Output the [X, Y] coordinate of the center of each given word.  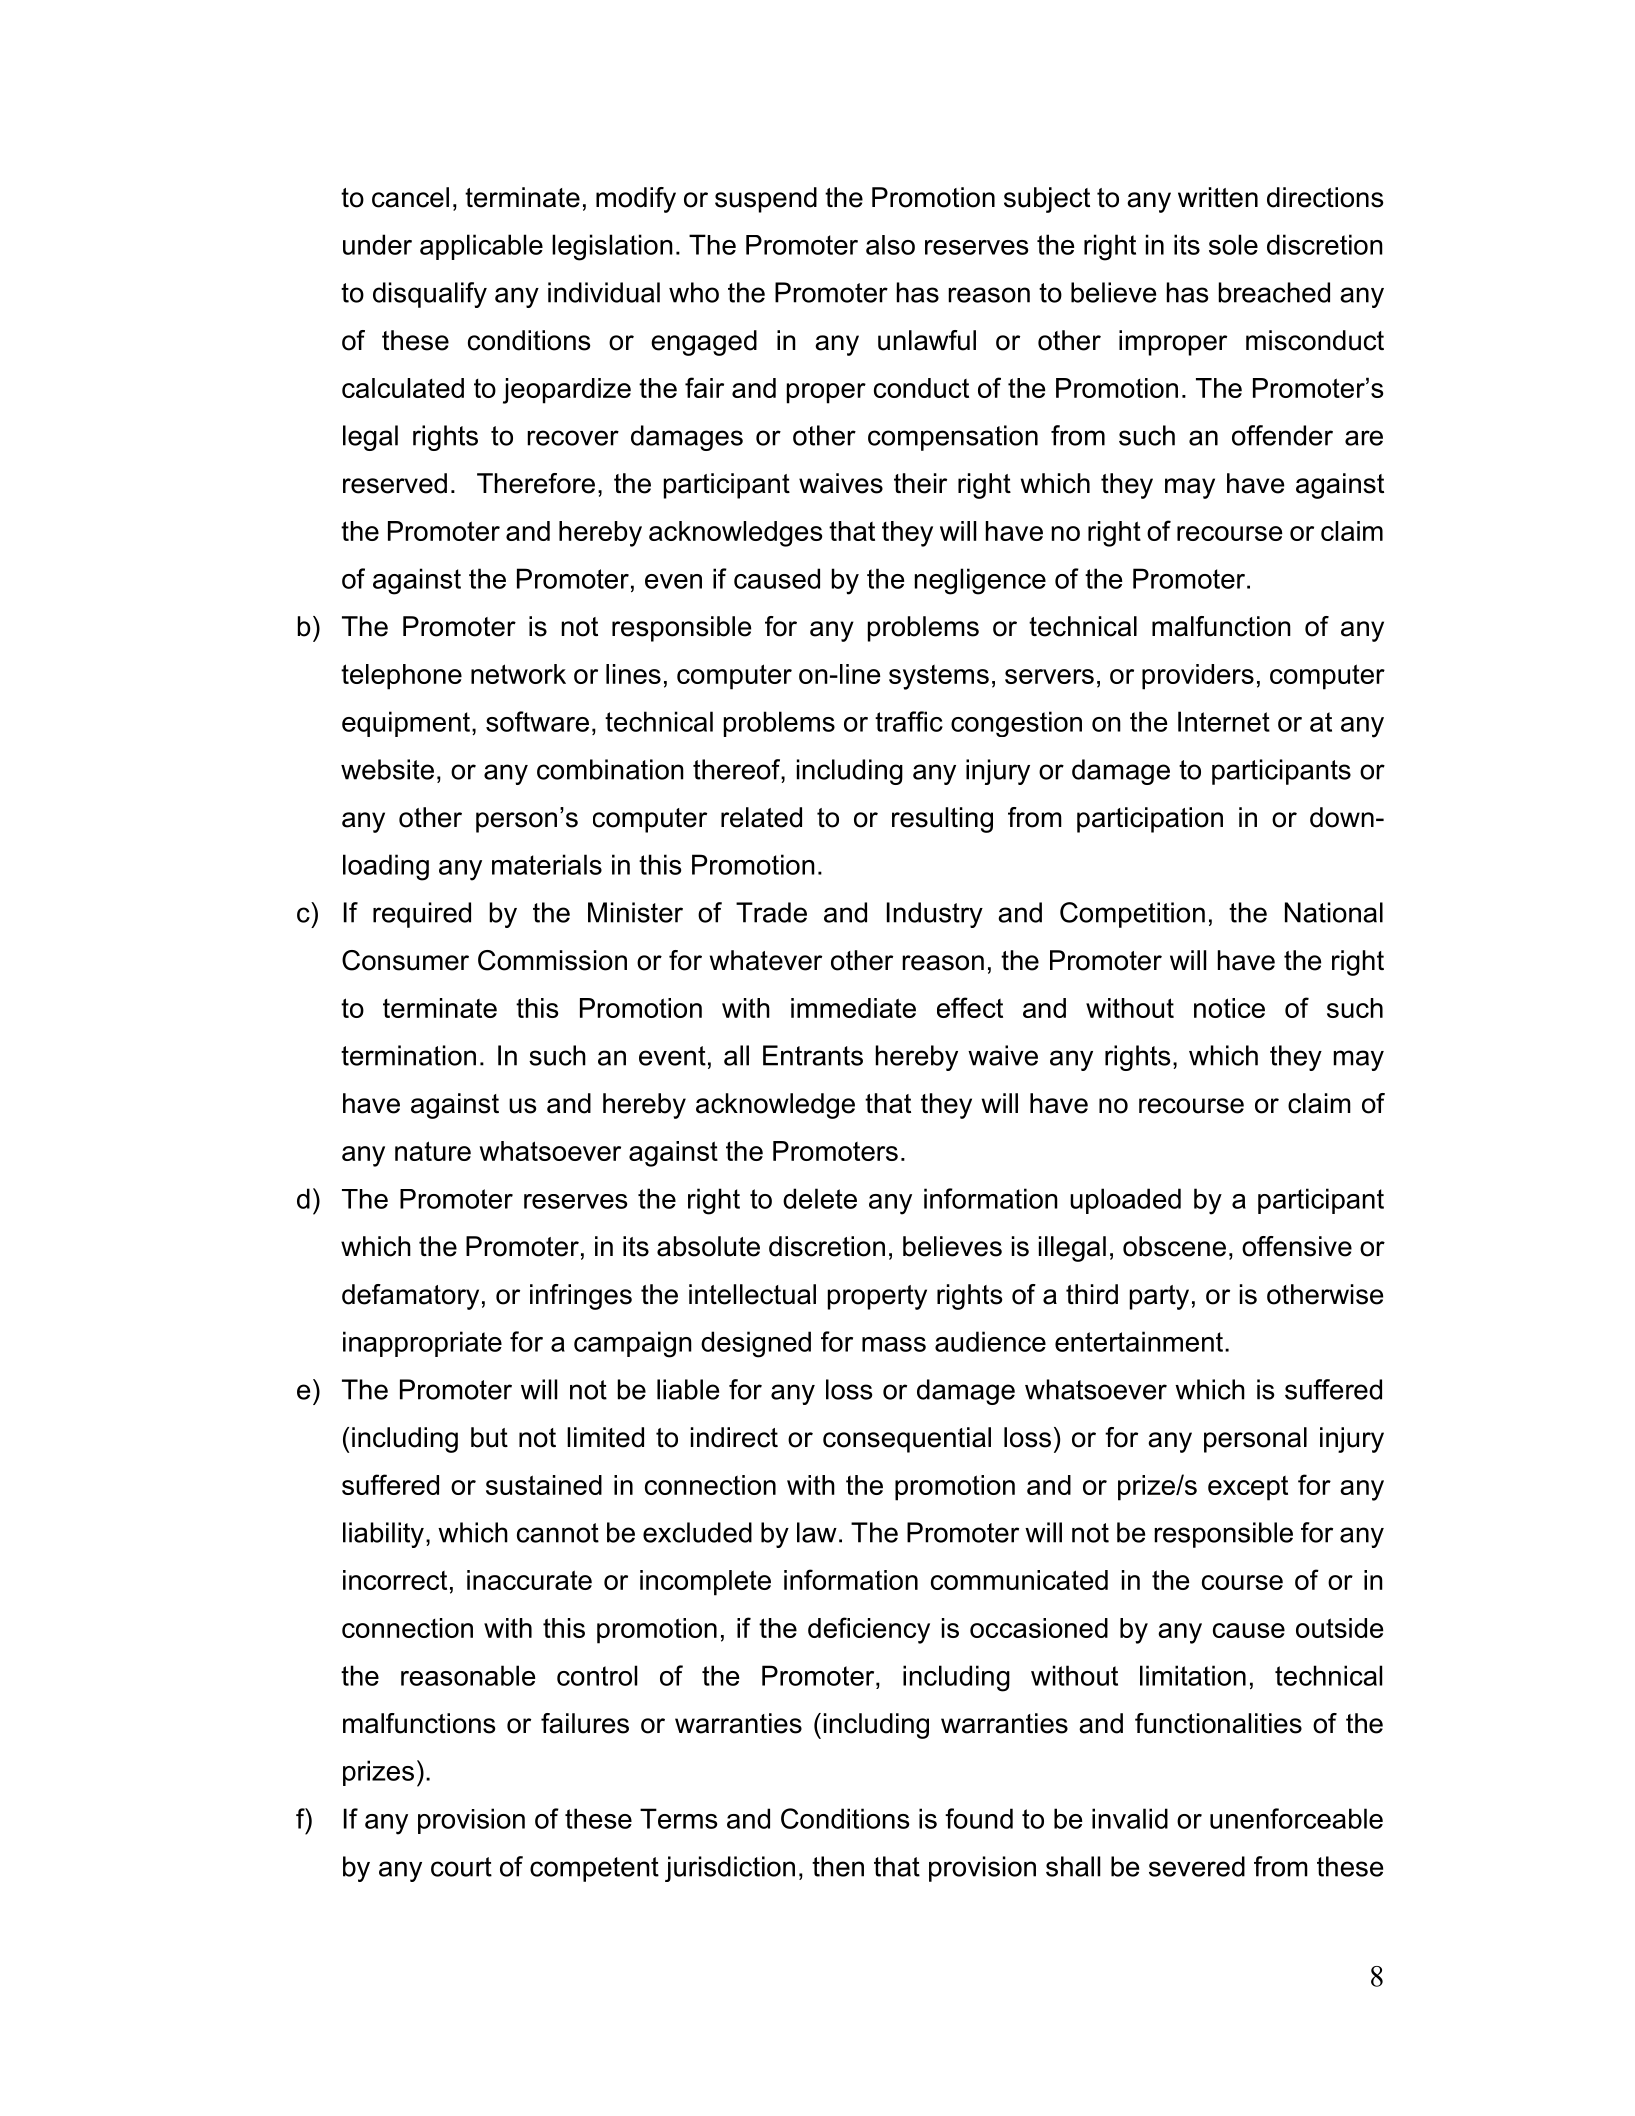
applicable [481, 247]
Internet [1224, 721]
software [537, 721]
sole [1233, 244]
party [1159, 1297]
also [890, 245]
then [838, 1866]
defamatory [410, 1297]
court [461, 1867]
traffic [909, 721]
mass [894, 1344]
